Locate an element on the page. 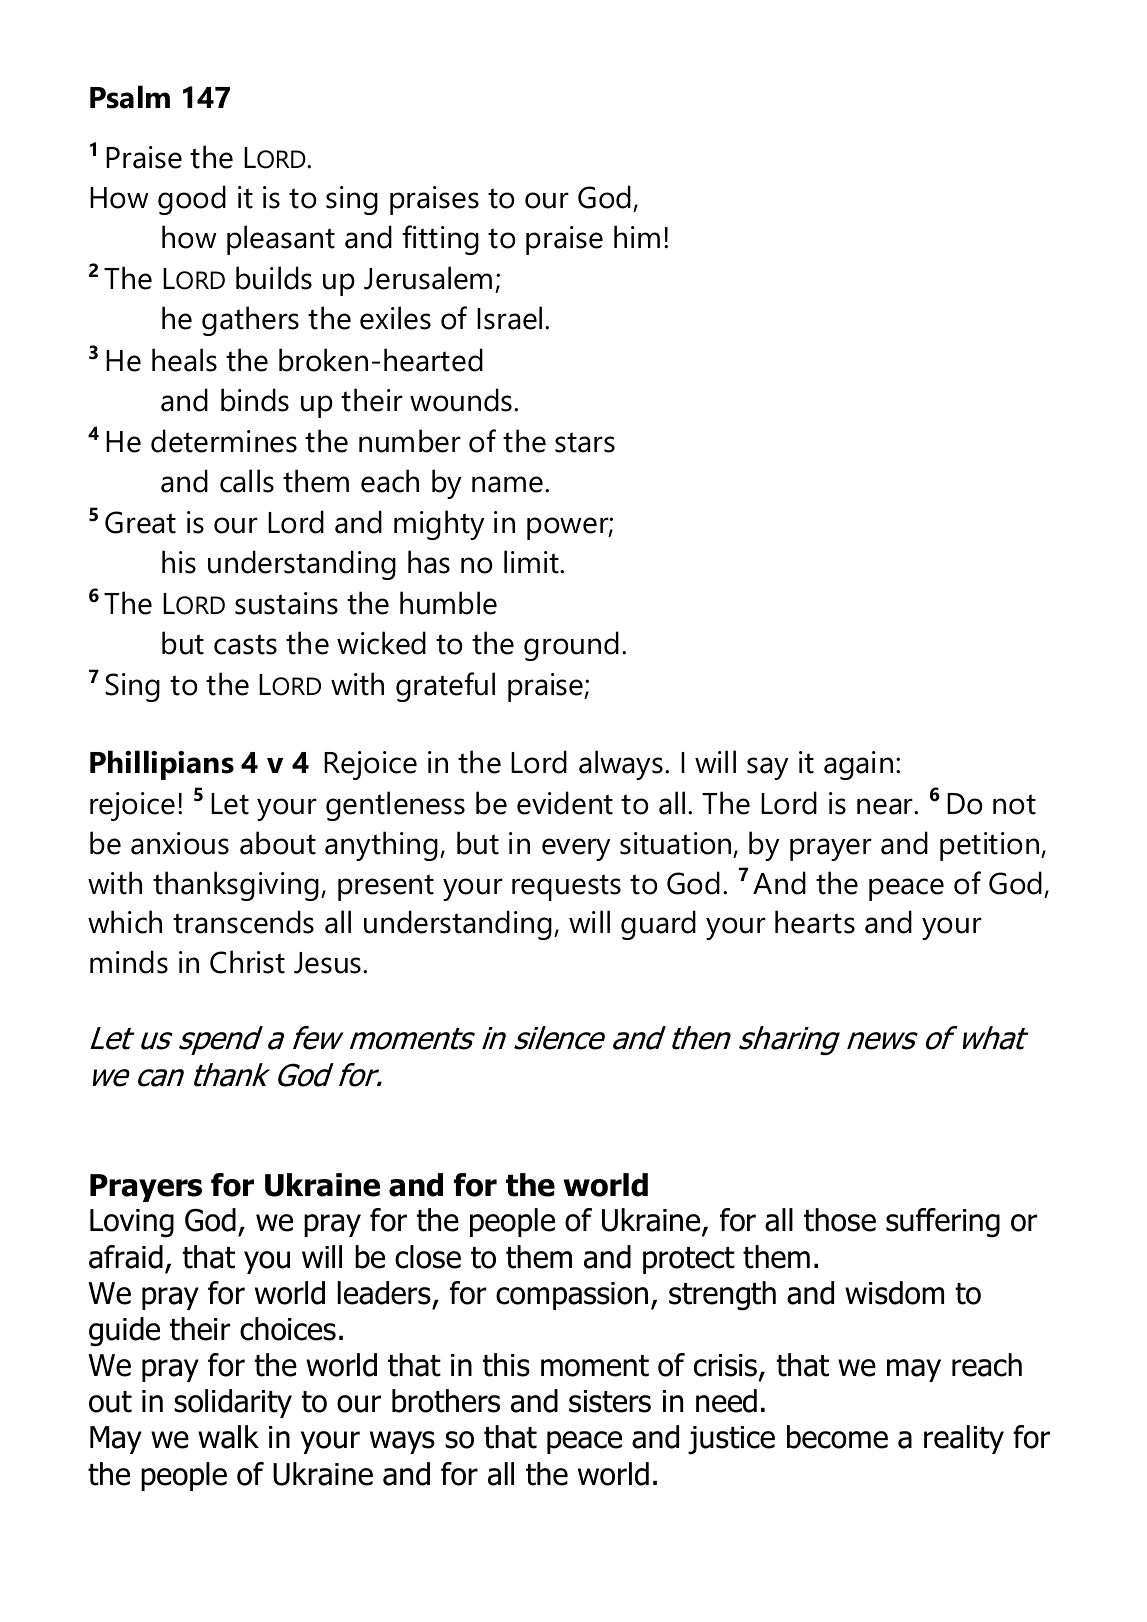 The image size is (1147, 1622). hearts is located at coordinates (815, 922).
